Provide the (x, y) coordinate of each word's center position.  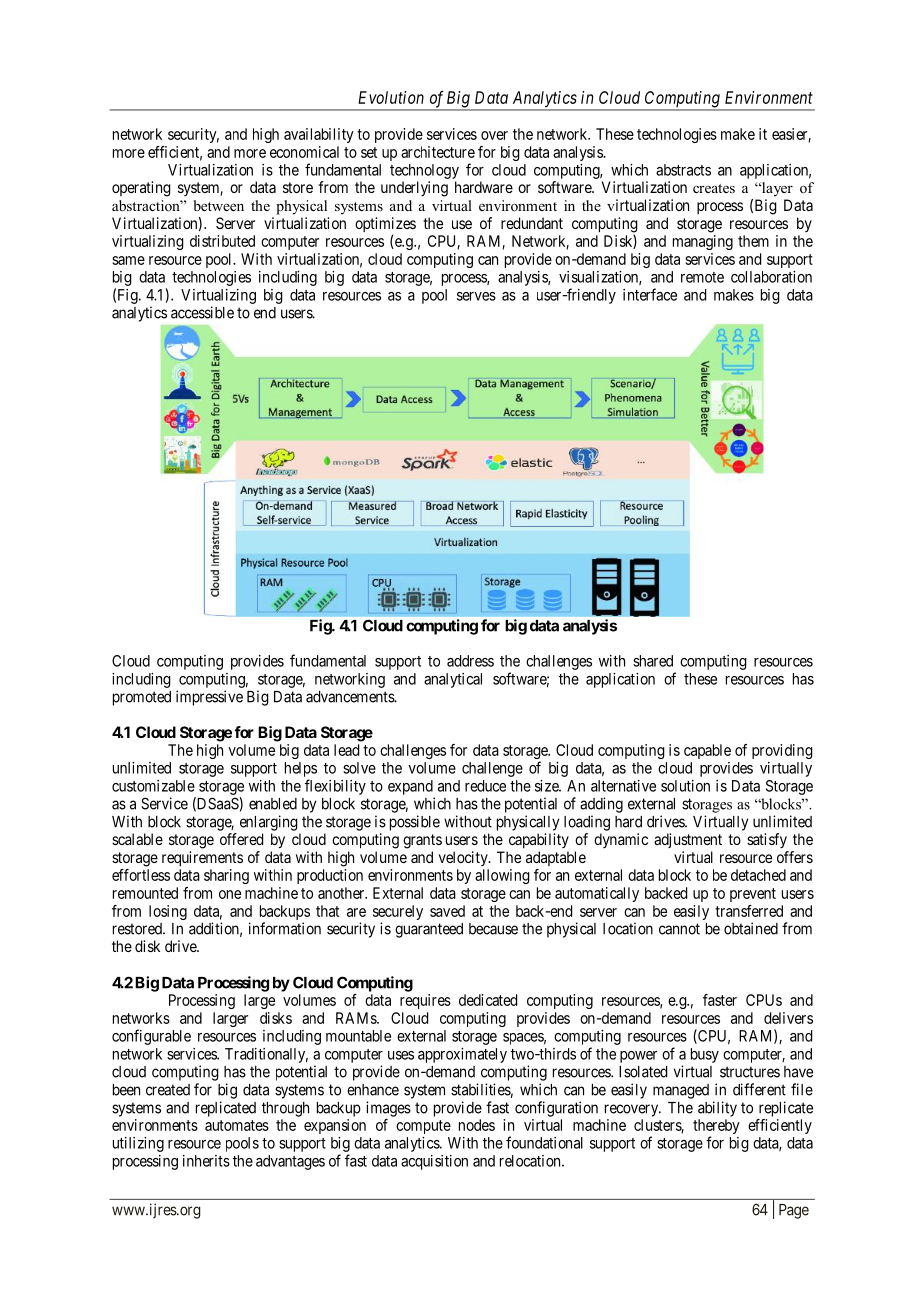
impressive (209, 698)
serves (476, 296)
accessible (202, 312)
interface (650, 294)
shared (653, 661)
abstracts (683, 170)
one (230, 894)
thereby (716, 1128)
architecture (438, 152)
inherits (206, 1161)
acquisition (434, 1162)
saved (447, 911)
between (219, 205)
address (470, 661)
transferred (749, 911)
